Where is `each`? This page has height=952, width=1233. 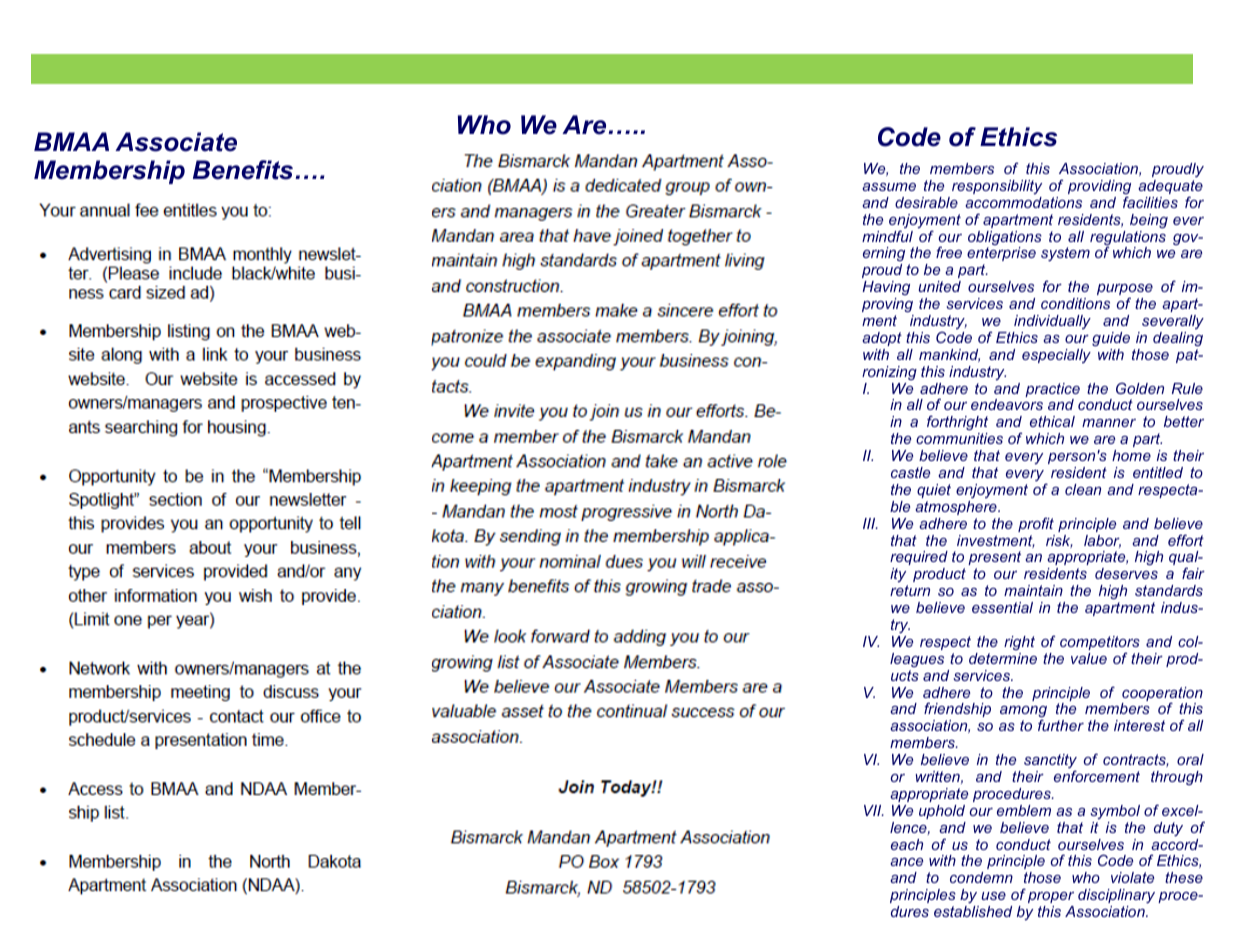
each is located at coordinates (907, 844).
